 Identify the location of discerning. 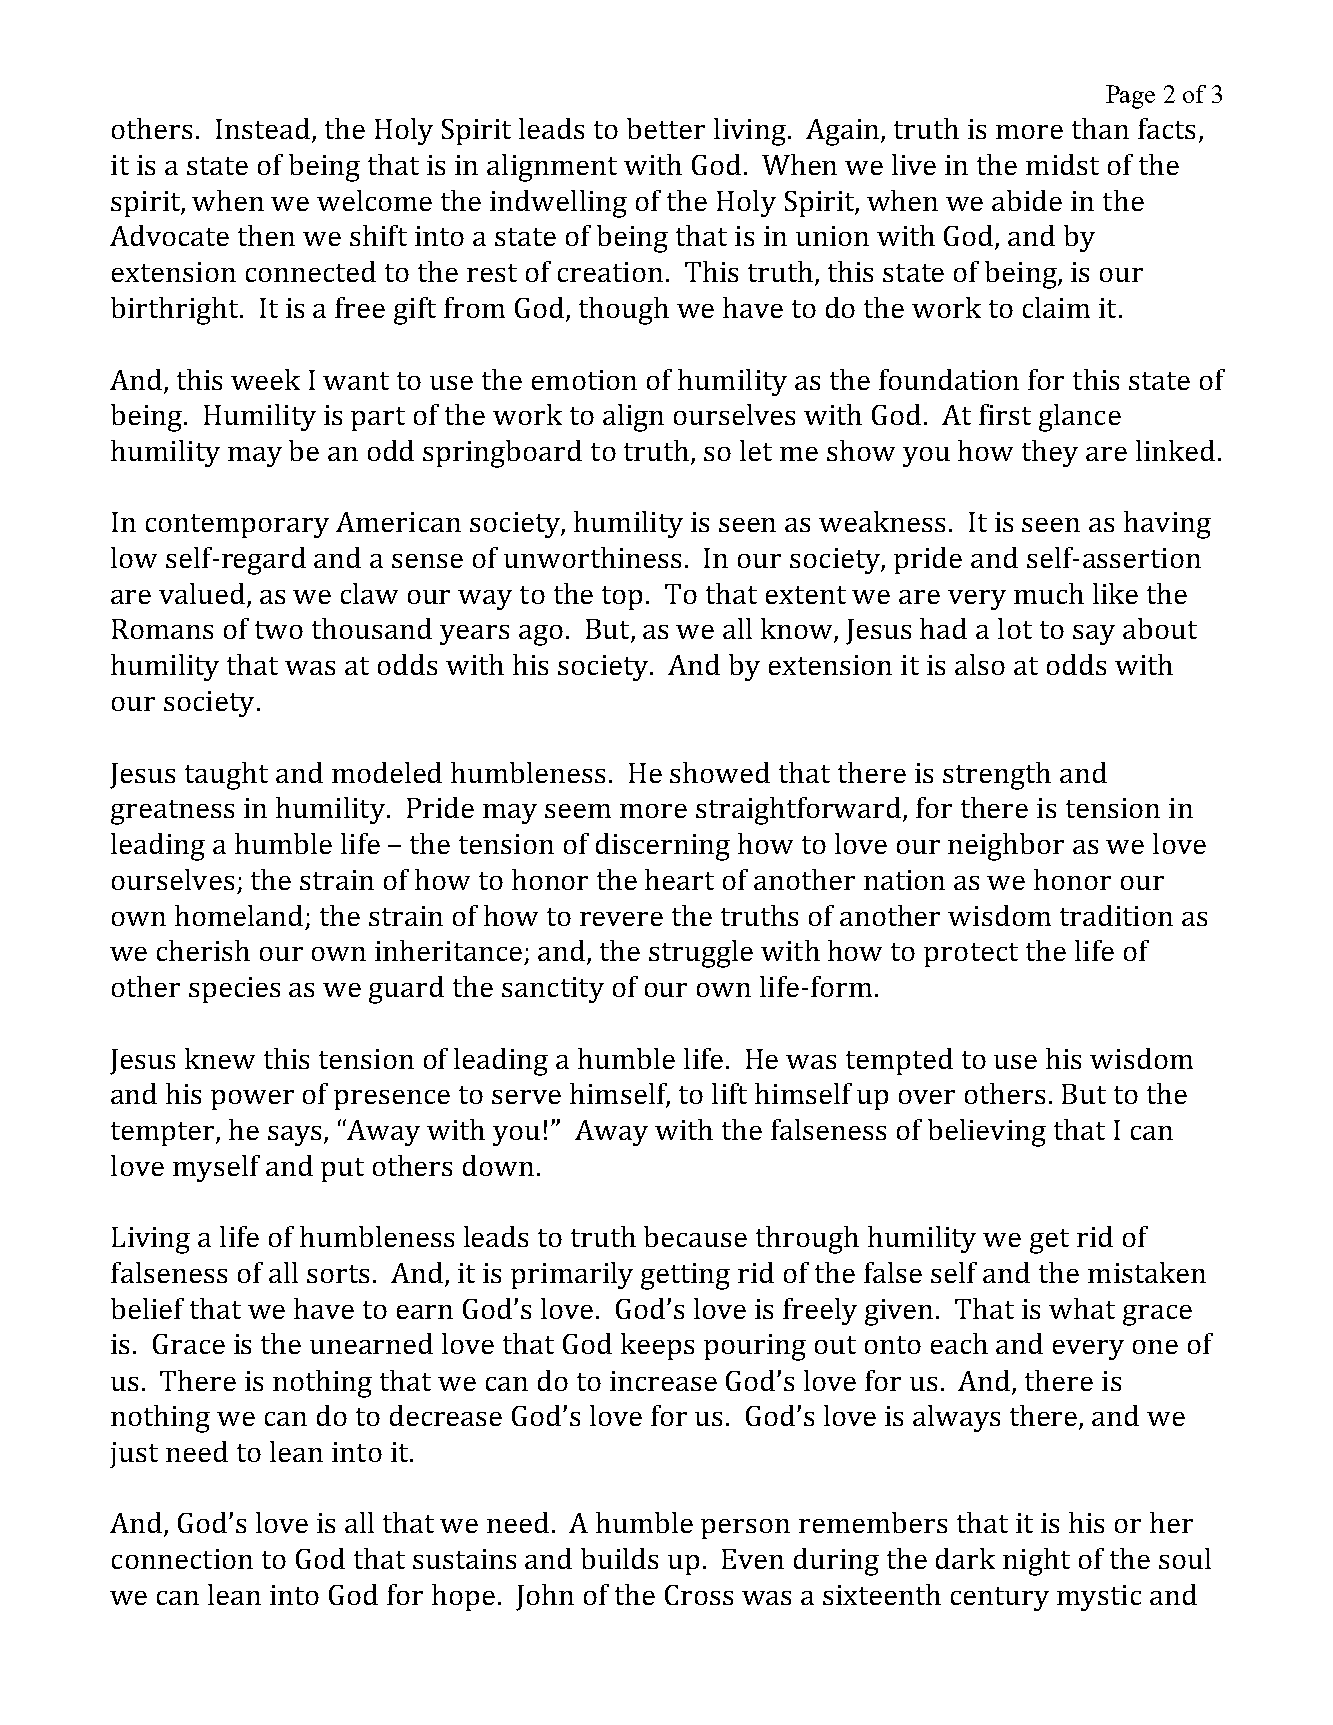
(663, 847).
